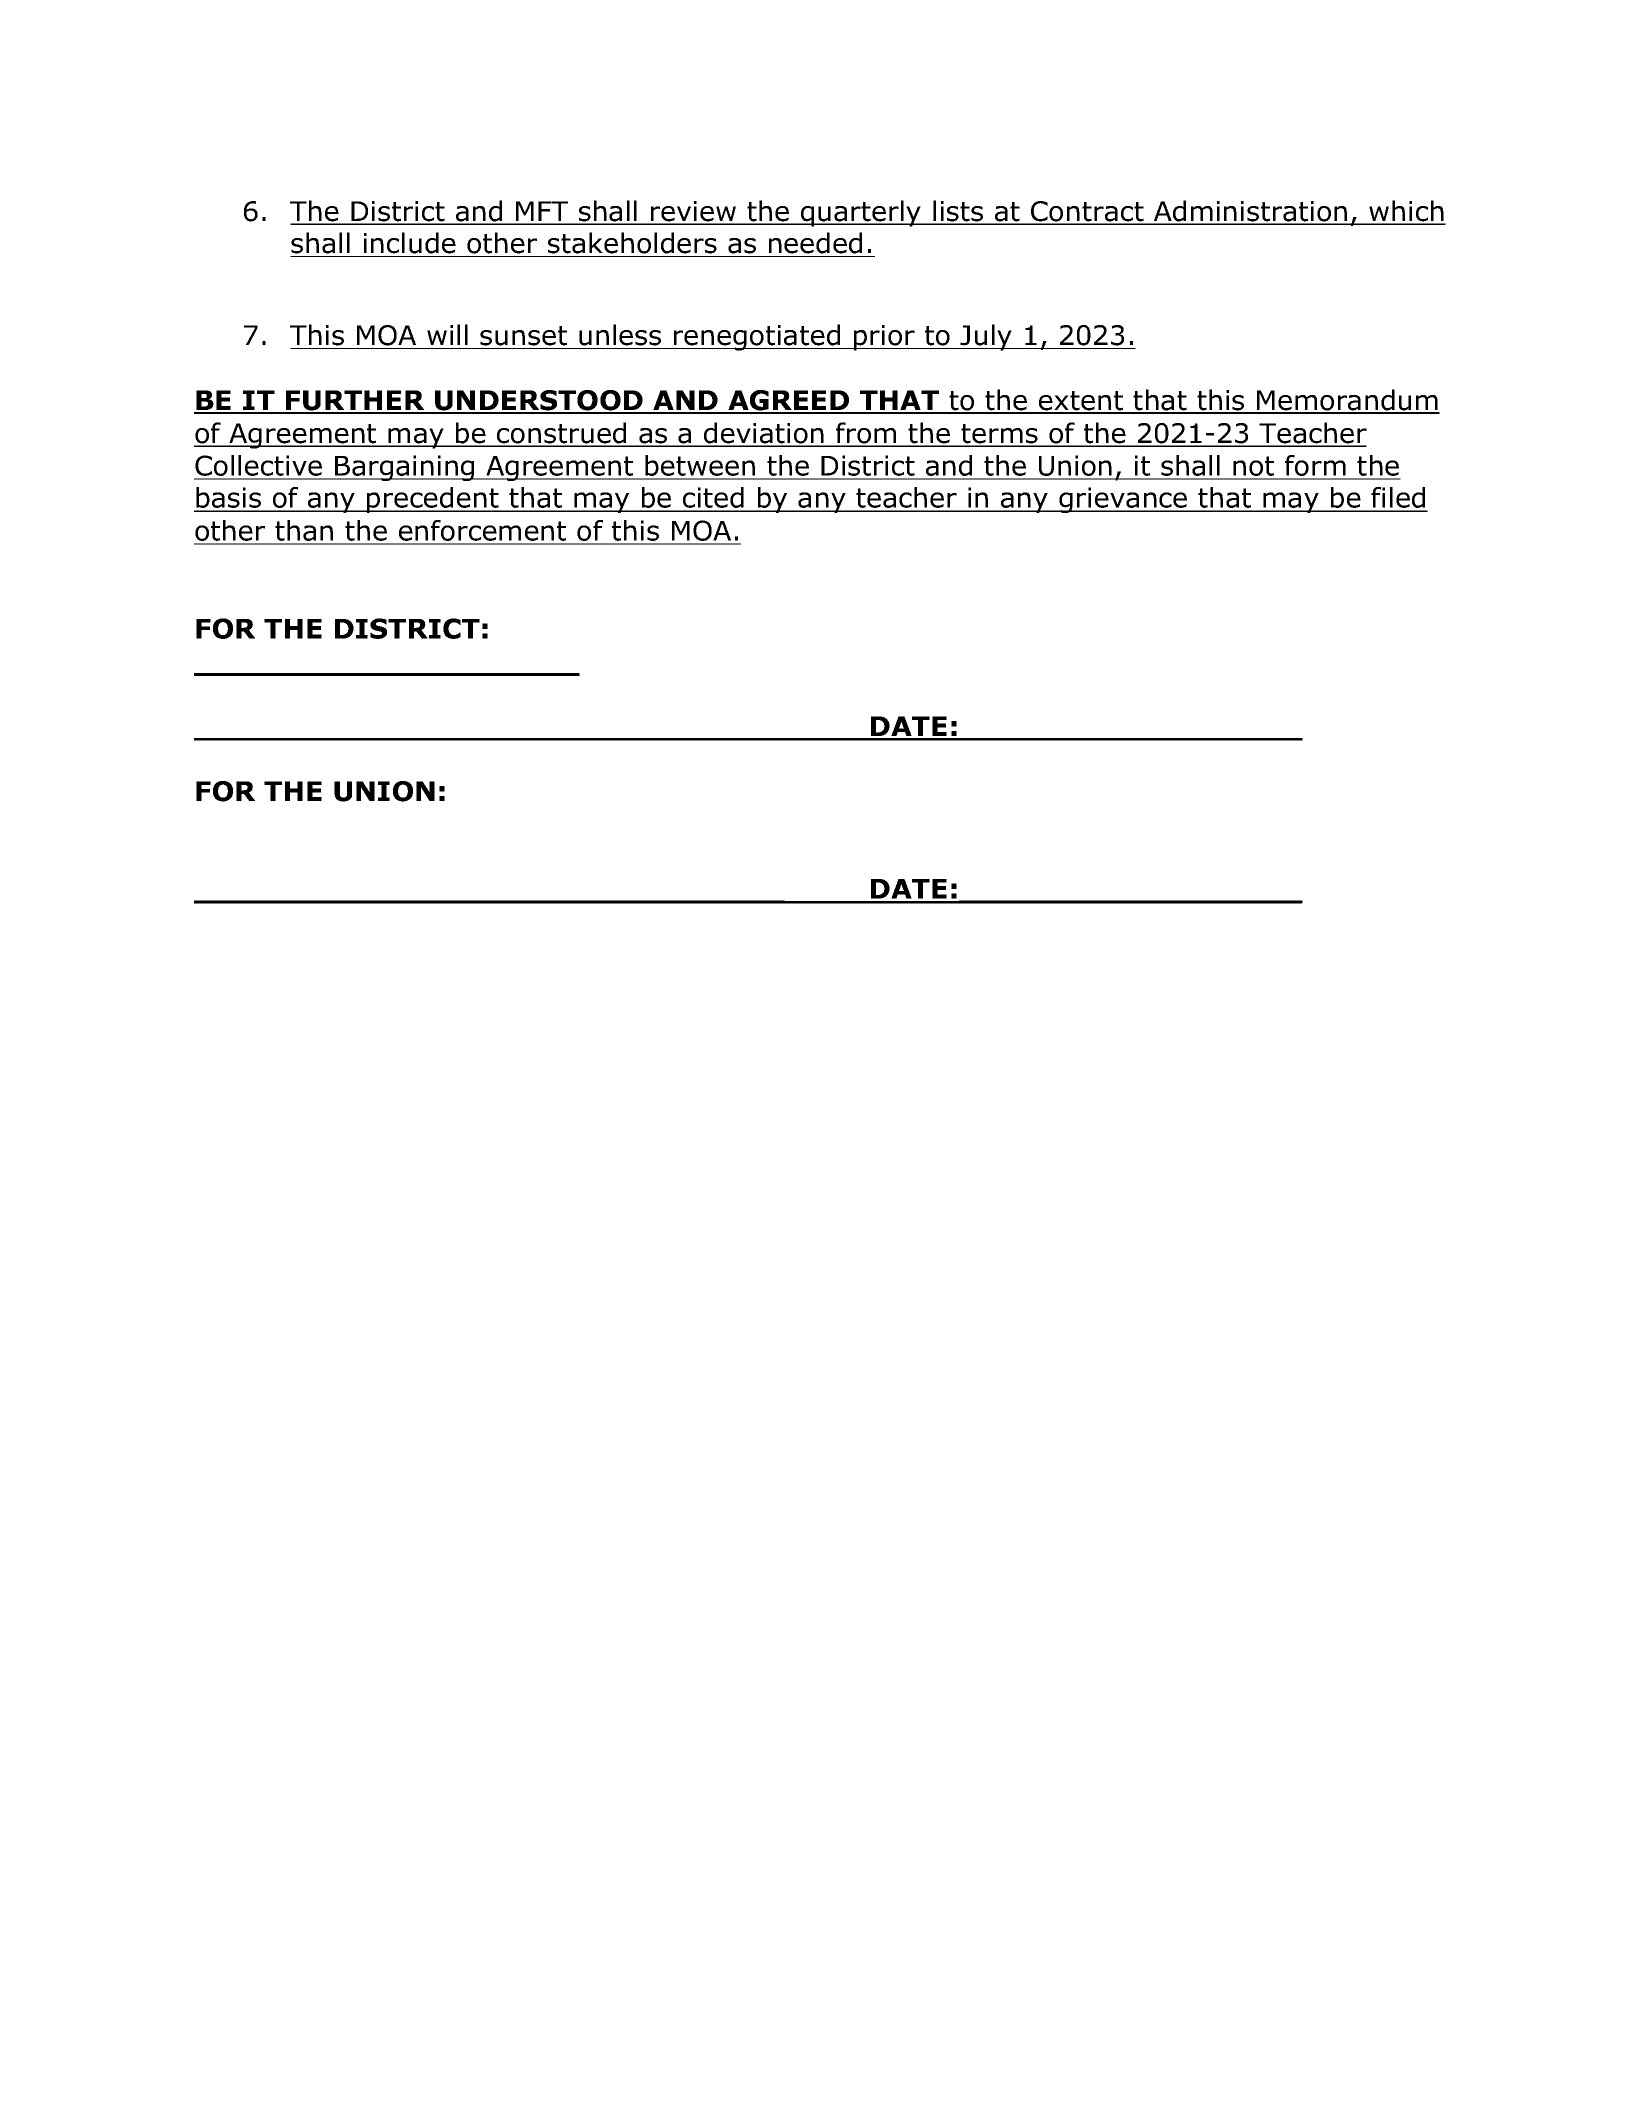  What do you see at coordinates (1347, 401) in the screenshot?
I see `Memorandum` at bounding box center [1347, 401].
